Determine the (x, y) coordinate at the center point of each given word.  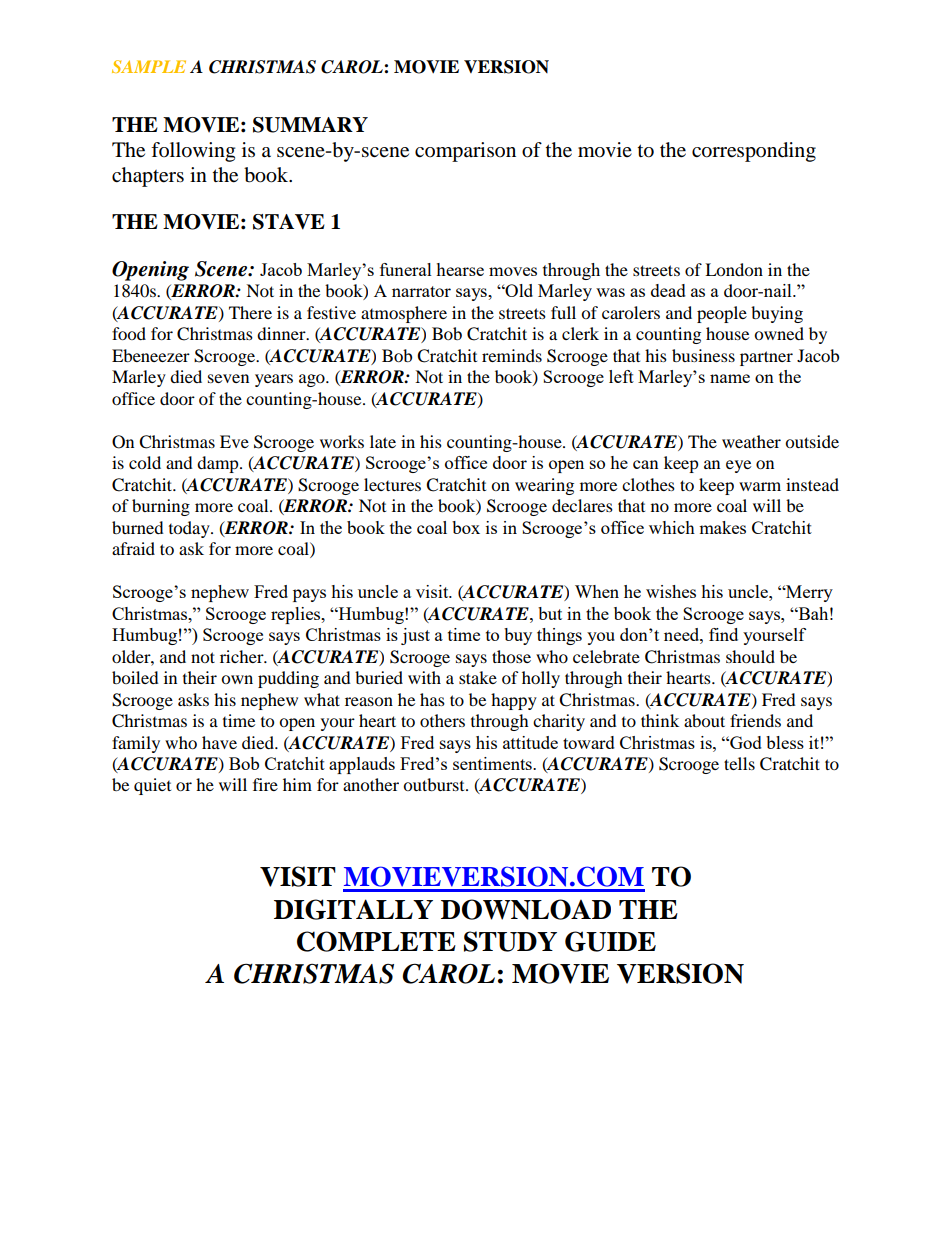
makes (722, 527)
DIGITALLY (353, 909)
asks (193, 699)
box (466, 527)
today (190, 529)
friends (755, 720)
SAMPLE (149, 66)
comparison (465, 152)
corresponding (754, 152)
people (722, 314)
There (250, 312)
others (442, 720)
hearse (460, 269)
